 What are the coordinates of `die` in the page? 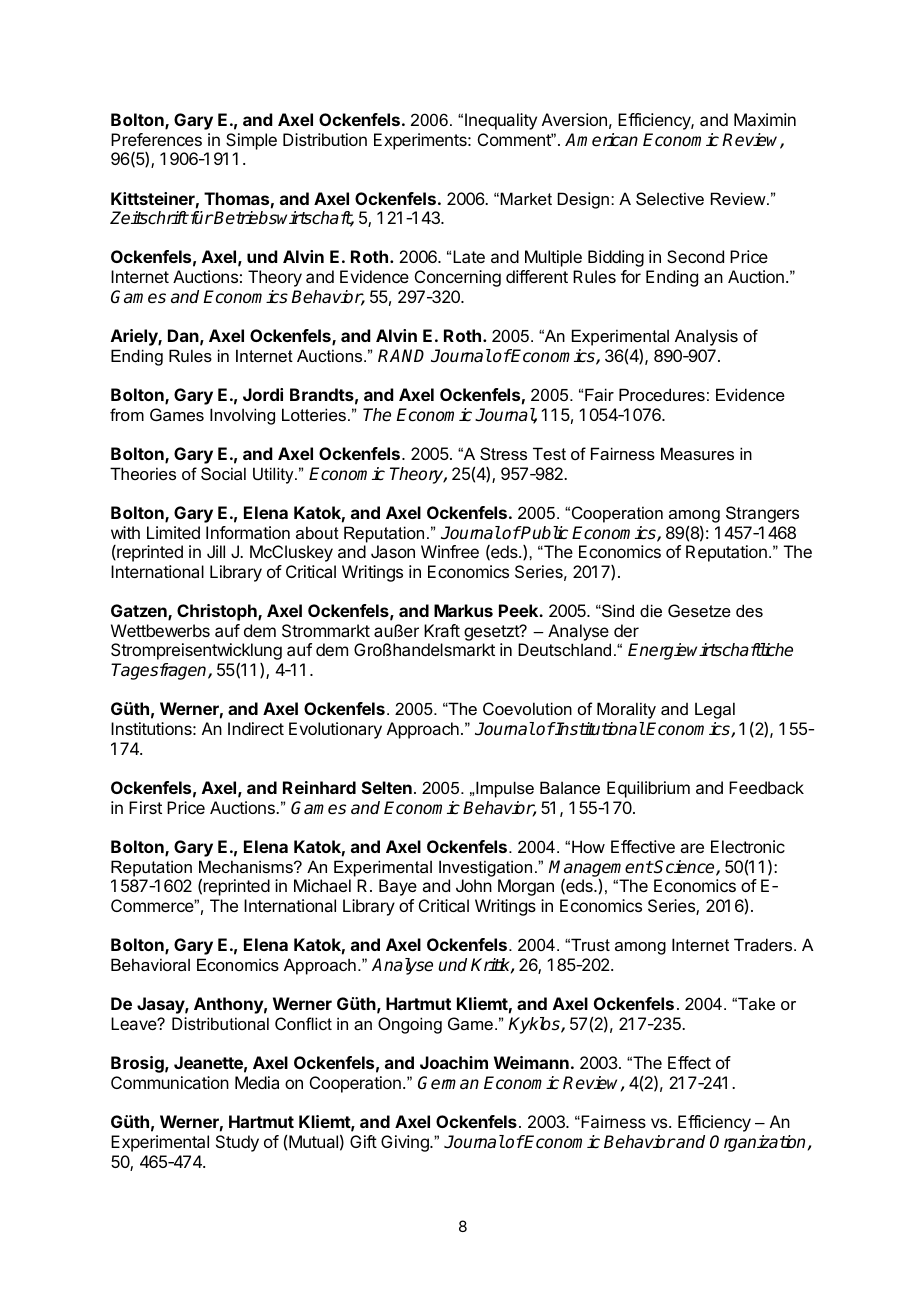 It's located at (651, 610).
